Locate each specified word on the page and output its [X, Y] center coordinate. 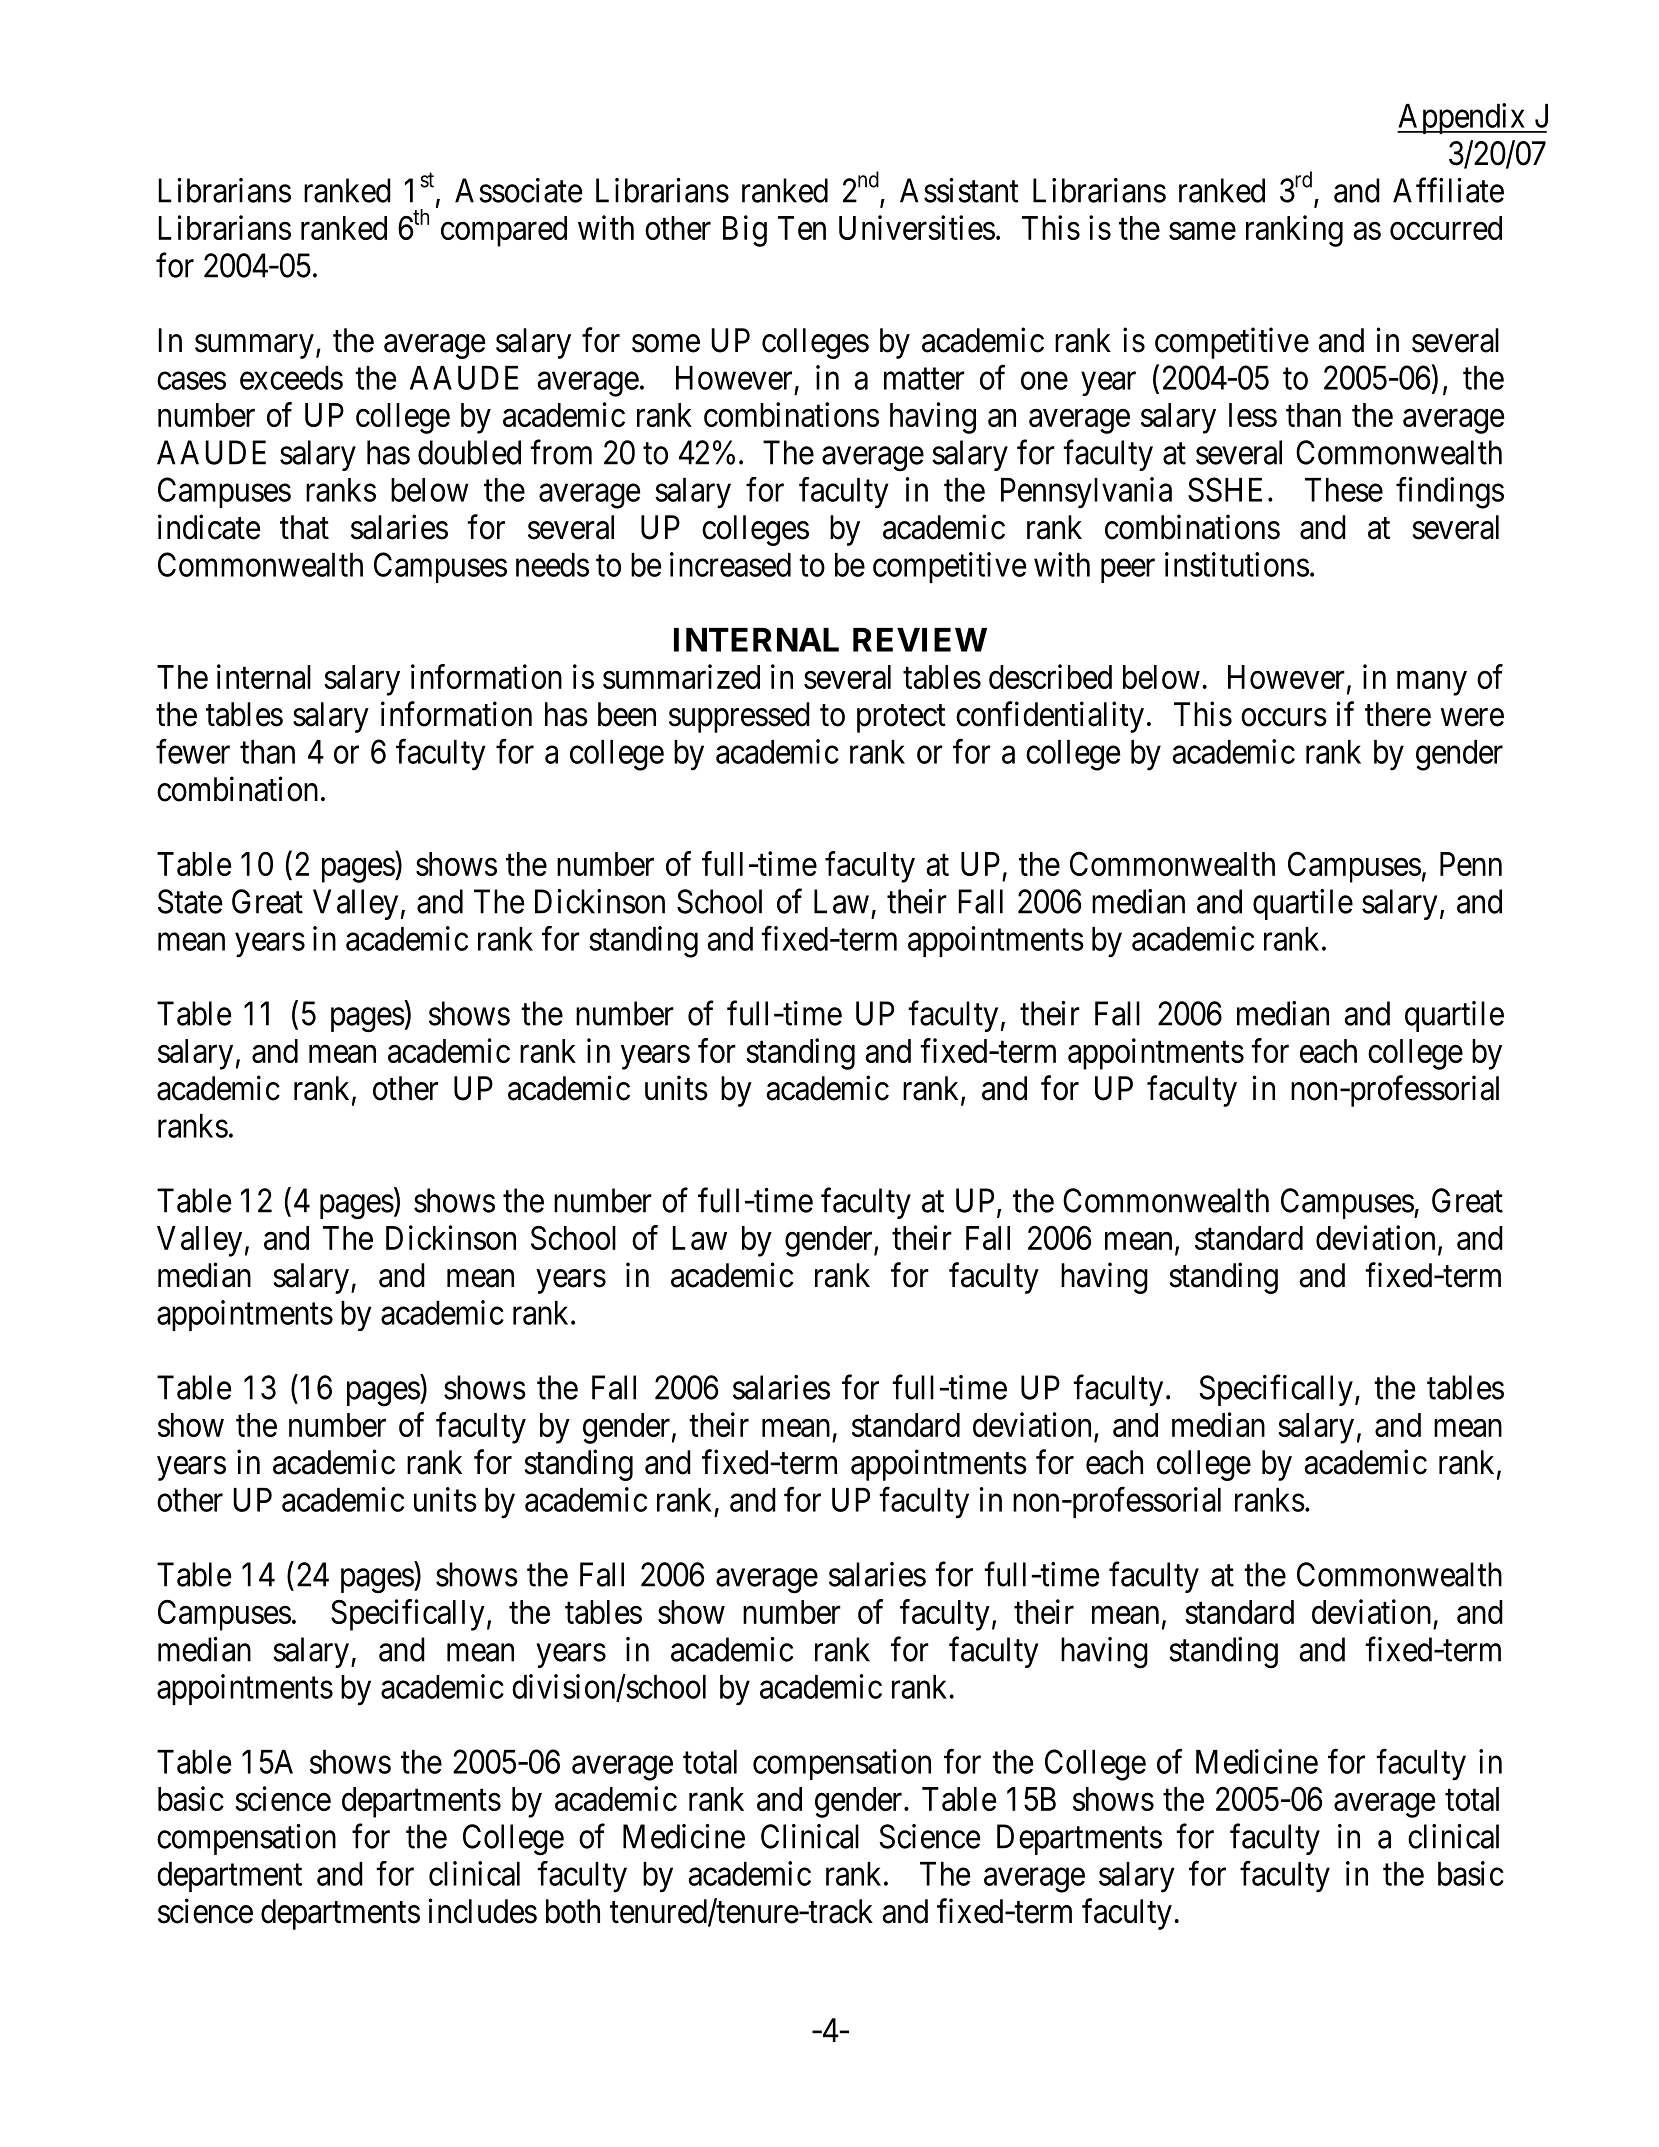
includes [482, 1911]
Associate [518, 190]
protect [901, 719]
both [573, 1911]
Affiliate [1448, 190]
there [1398, 714]
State [190, 901]
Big [745, 231]
